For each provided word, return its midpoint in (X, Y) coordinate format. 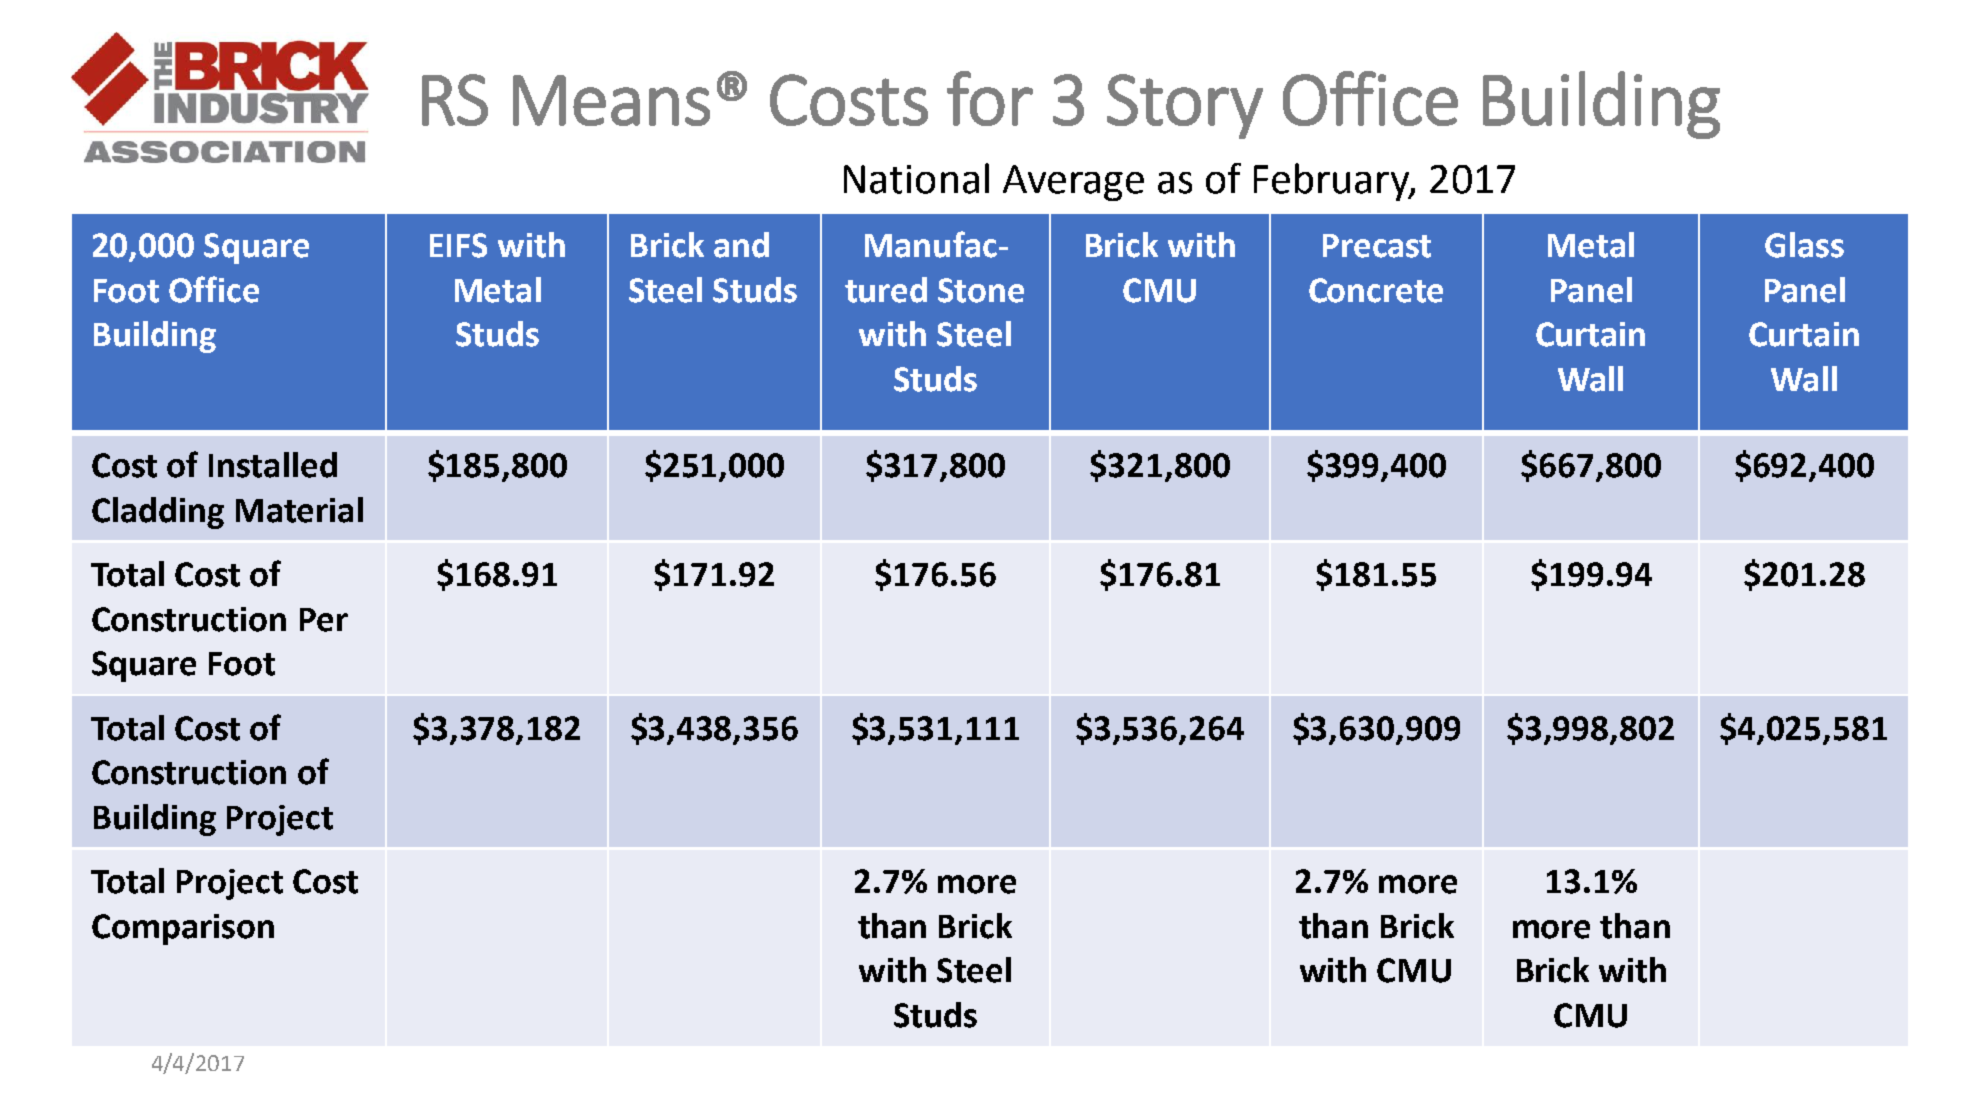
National (916, 178)
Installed (273, 465)
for (990, 98)
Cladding (158, 513)
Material (299, 510)
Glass (1804, 245)
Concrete (1376, 290)
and (741, 245)
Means (611, 100)
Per (324, 620)
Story (1185, 106)
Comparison (183, 929)
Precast (1377, 246)
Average (1073, 183)
